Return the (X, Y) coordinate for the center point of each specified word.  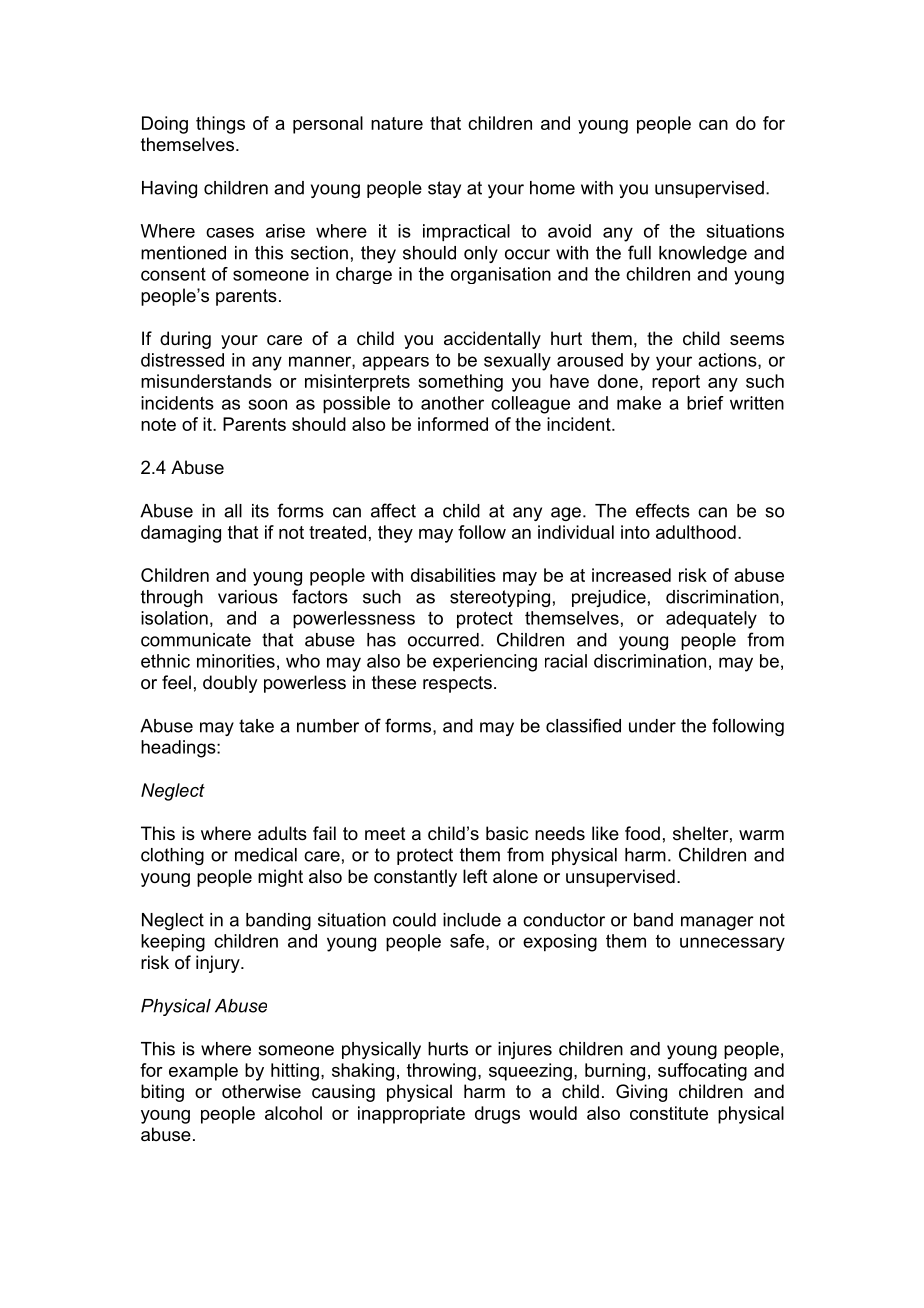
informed (453, 424)
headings (179, 749)
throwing (441, 1072)
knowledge (703, 254)
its (260, 511)
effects (663, 510)
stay (444, 189)
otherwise (261, 1091)
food (642, 833)
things (220, 125)
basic (507, 833)
